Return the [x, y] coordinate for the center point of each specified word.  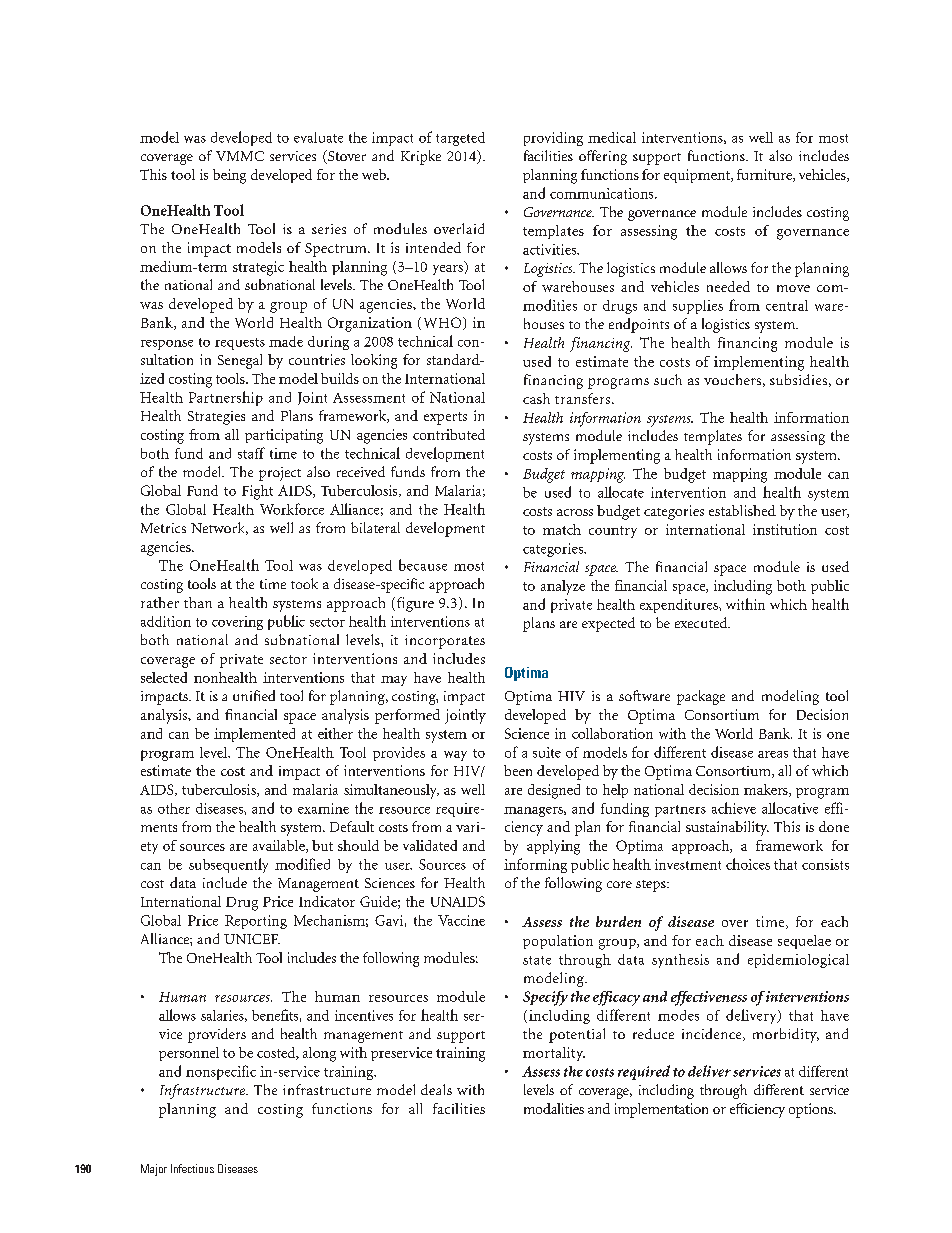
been [518, 770]
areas [773, 754]
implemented [254, 735]
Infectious [192, 1168]
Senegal [240, 361]
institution [785, 529]
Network [219, 528]
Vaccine [461, 920]
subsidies [798, 379]
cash [536, 398]
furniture [765, 175]
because [423, 565]
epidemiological [798, 961]
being [229, 176]
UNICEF [252, 939]
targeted [460, 139]
